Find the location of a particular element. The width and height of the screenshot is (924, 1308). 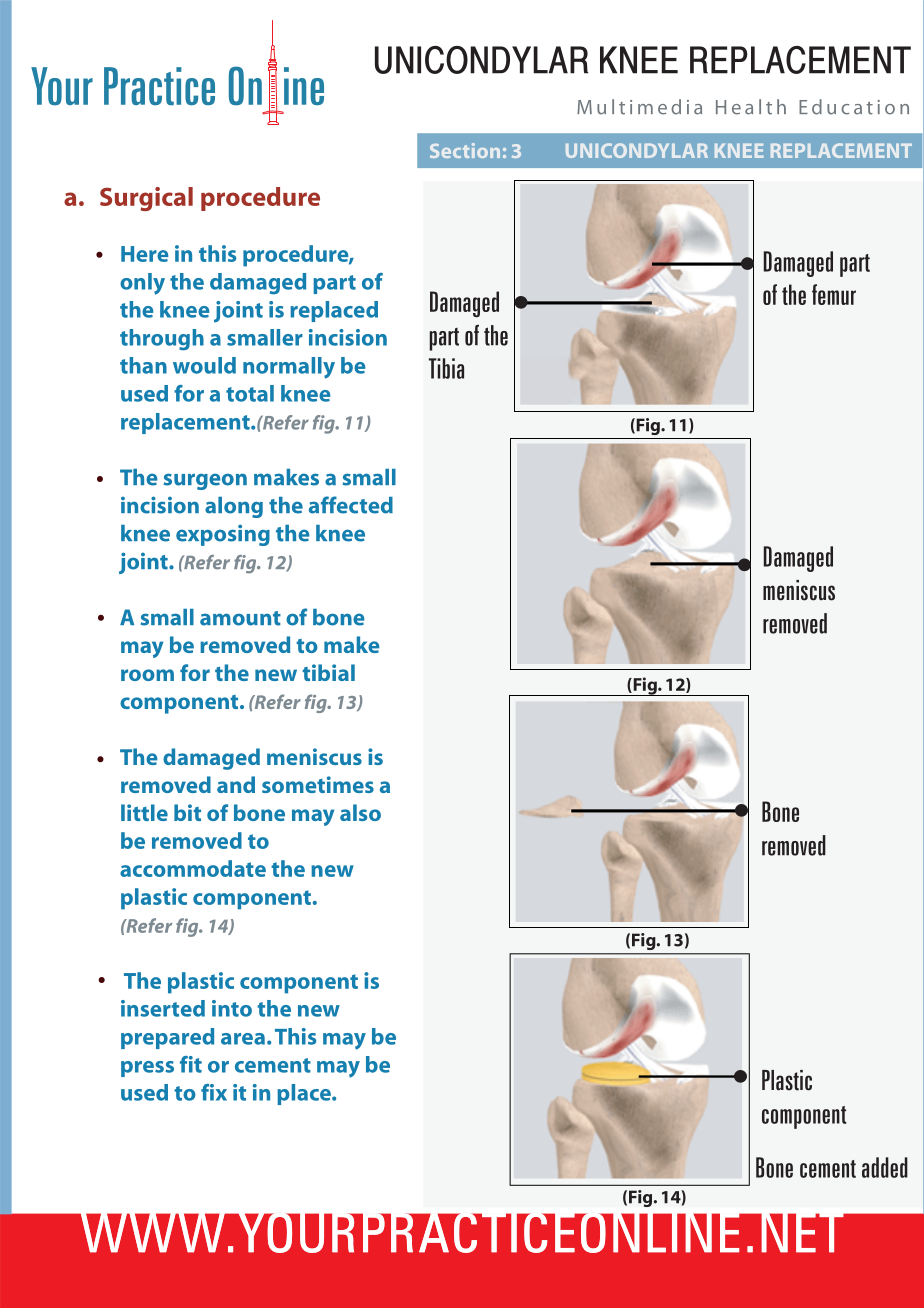

femur is located at coordinates (834, 294).
